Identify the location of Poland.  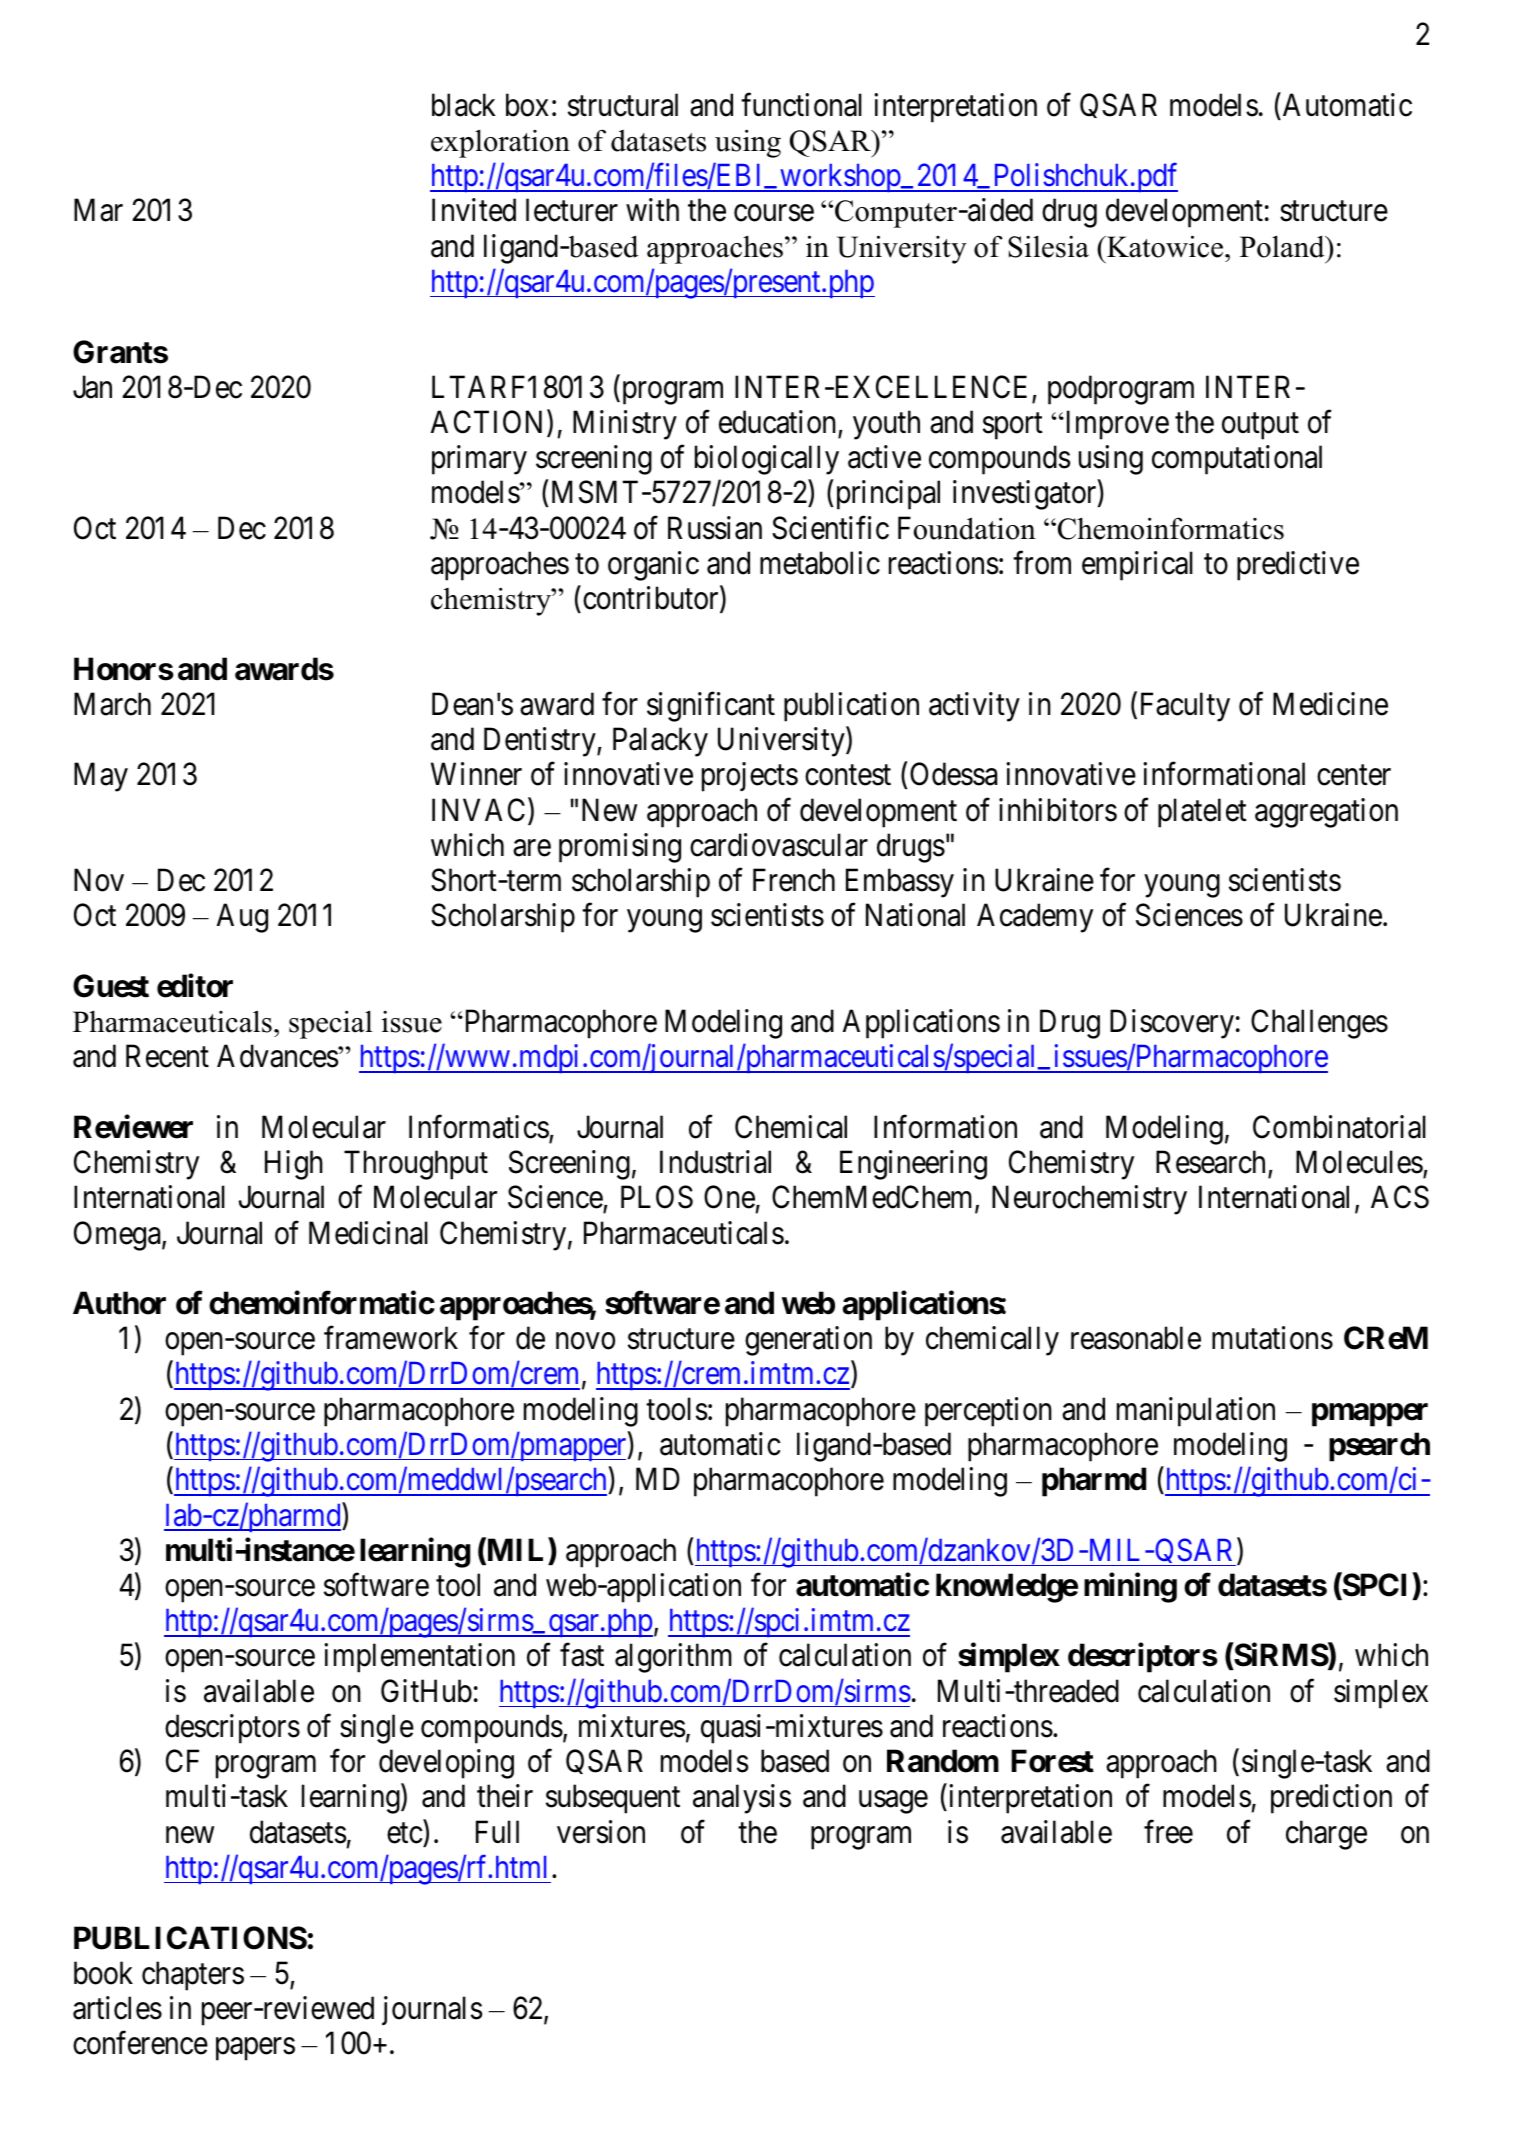
(1283, 246).
